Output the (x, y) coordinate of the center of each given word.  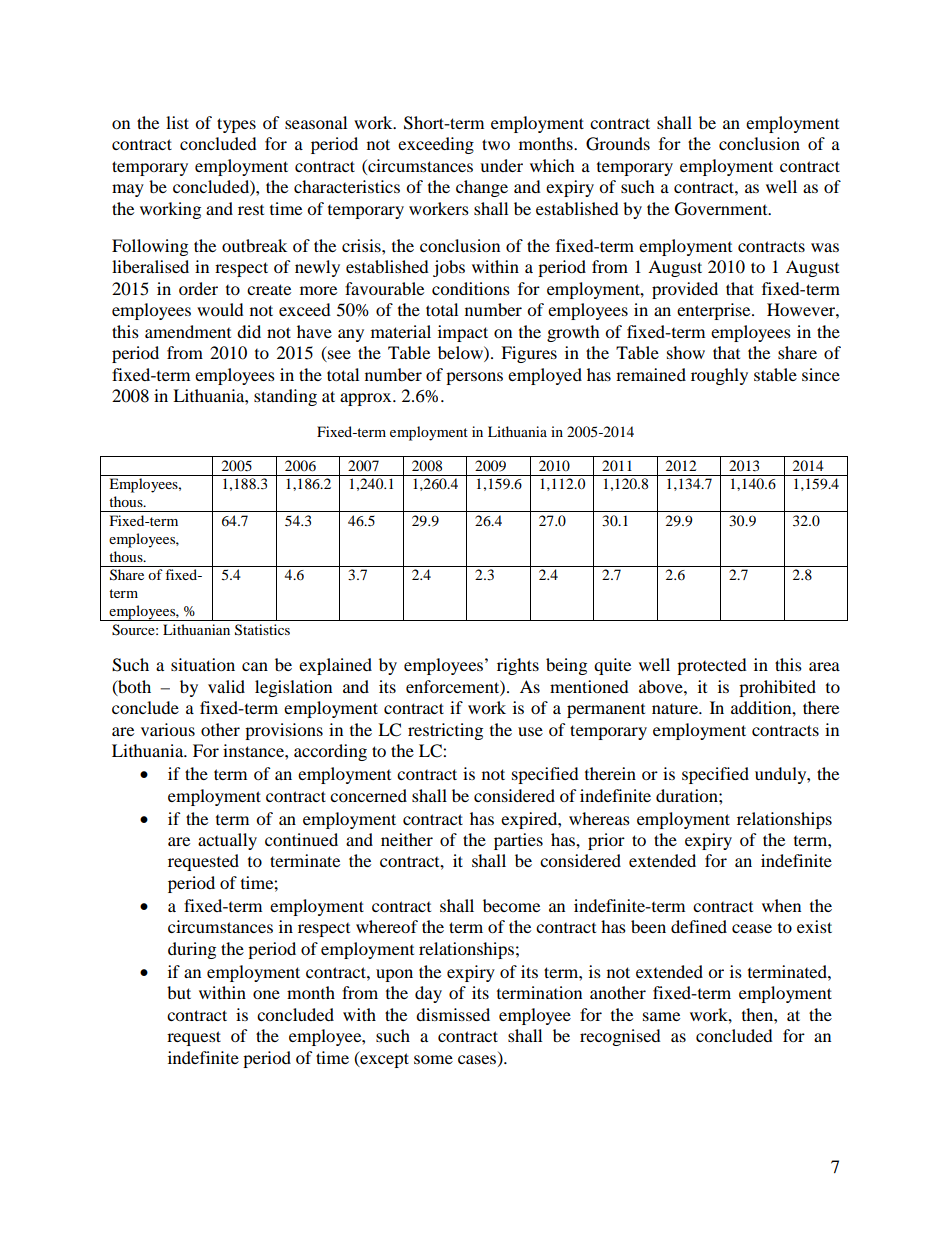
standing (285, 397)
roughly (719, 376)
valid (226, 686)
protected (712, 666)
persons (474, 378)
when (781, 905)
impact (463, 333)
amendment (188, 331)
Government (722, 209)
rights (518, 666)
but (179, 992)
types (236, 125)
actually (227, 841)
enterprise (715, 311)
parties (518, 841)
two (496, 144)
